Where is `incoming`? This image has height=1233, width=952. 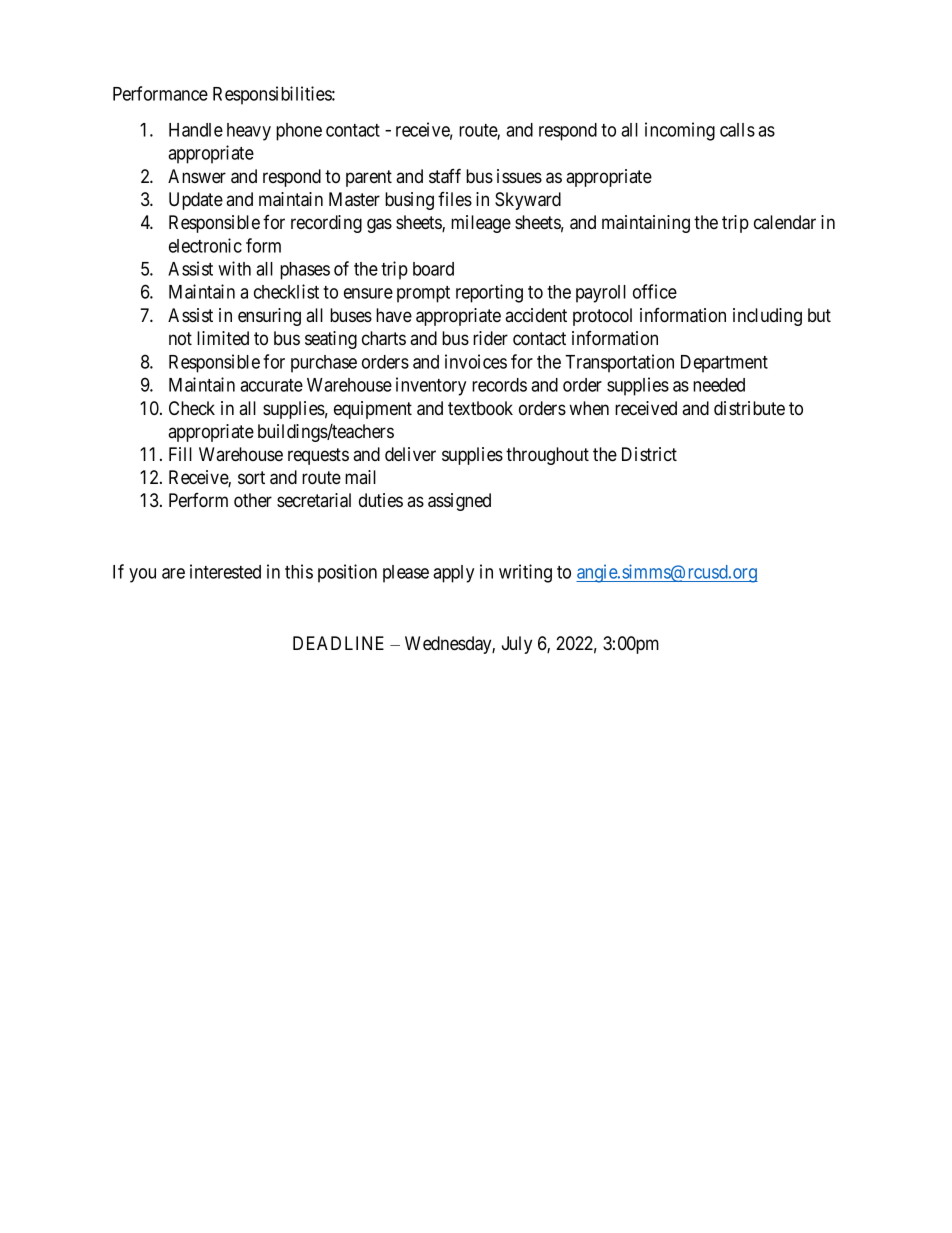
incoming is located at coordinates (680, 131).
